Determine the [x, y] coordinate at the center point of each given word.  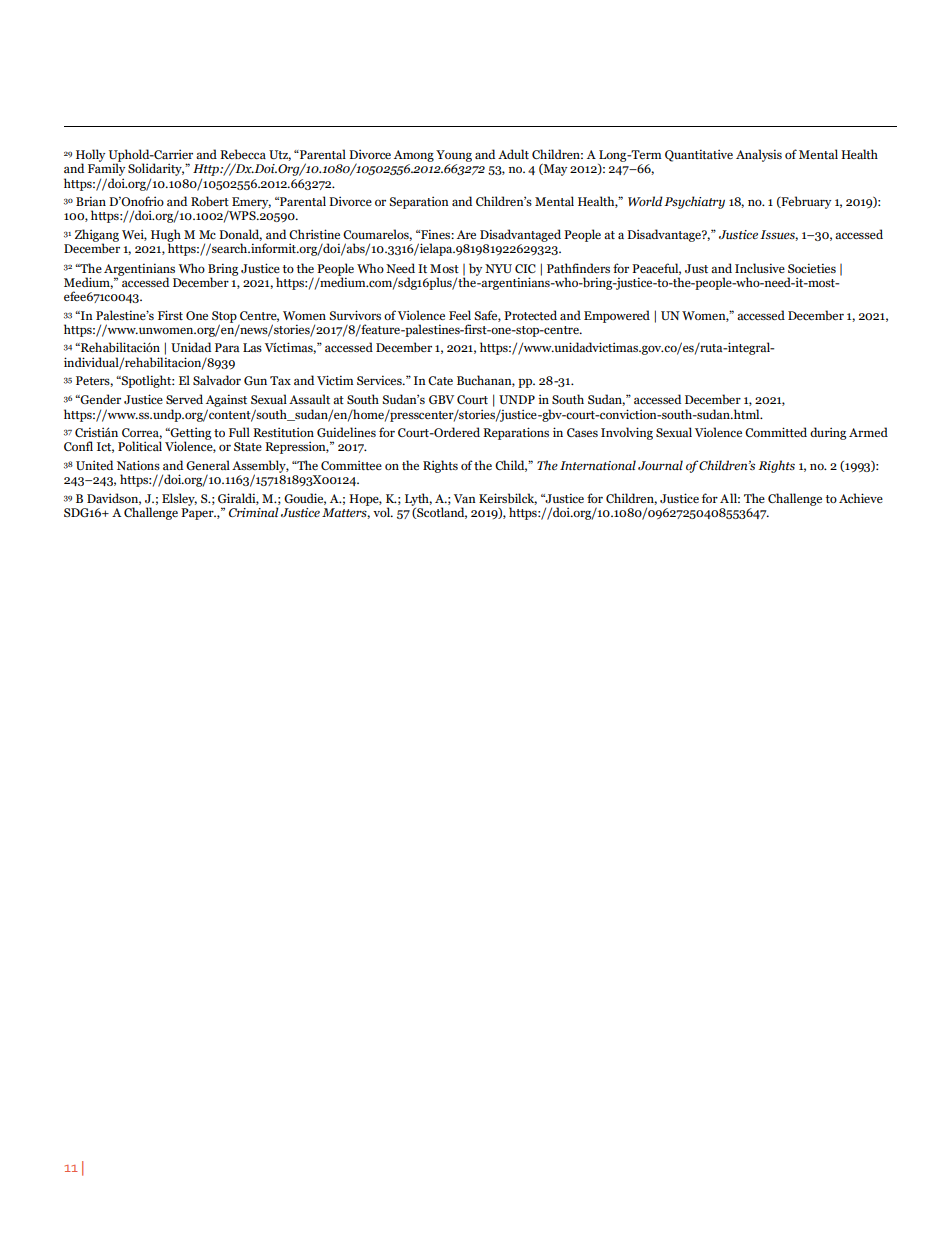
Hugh [166, 237]
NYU [498, 268]
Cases [582, 432]
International [598, 465]
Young [454, 156]
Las [252, 347]
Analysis [759, 155]
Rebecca [243, 154]
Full [239, 432]
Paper [198, 514]
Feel [460, 315]
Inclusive [760, 268]
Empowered [617, 316]
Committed [776, 432]
